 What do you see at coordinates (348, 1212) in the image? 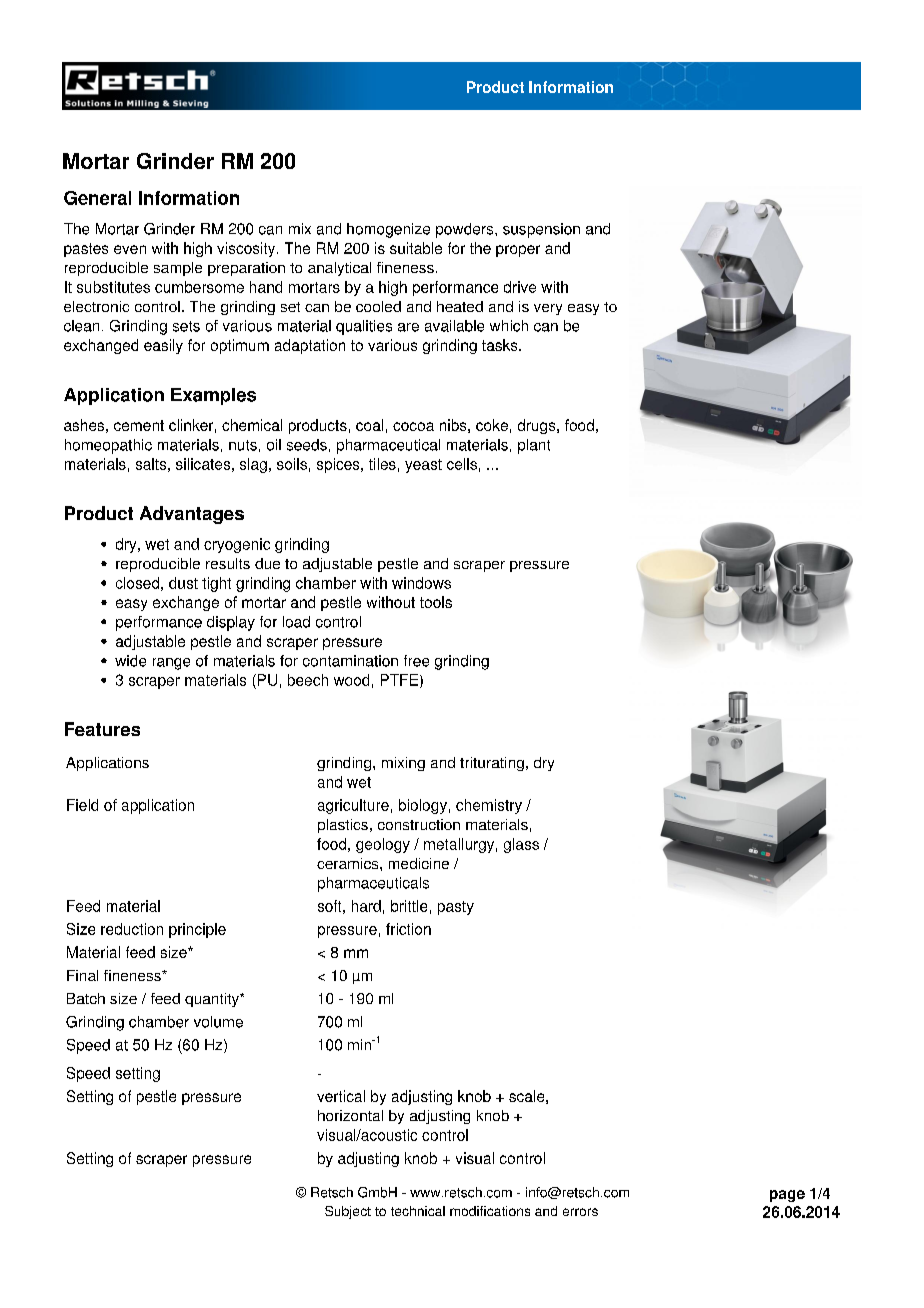
I see `Subject` at bounding box center [348, 1212].
